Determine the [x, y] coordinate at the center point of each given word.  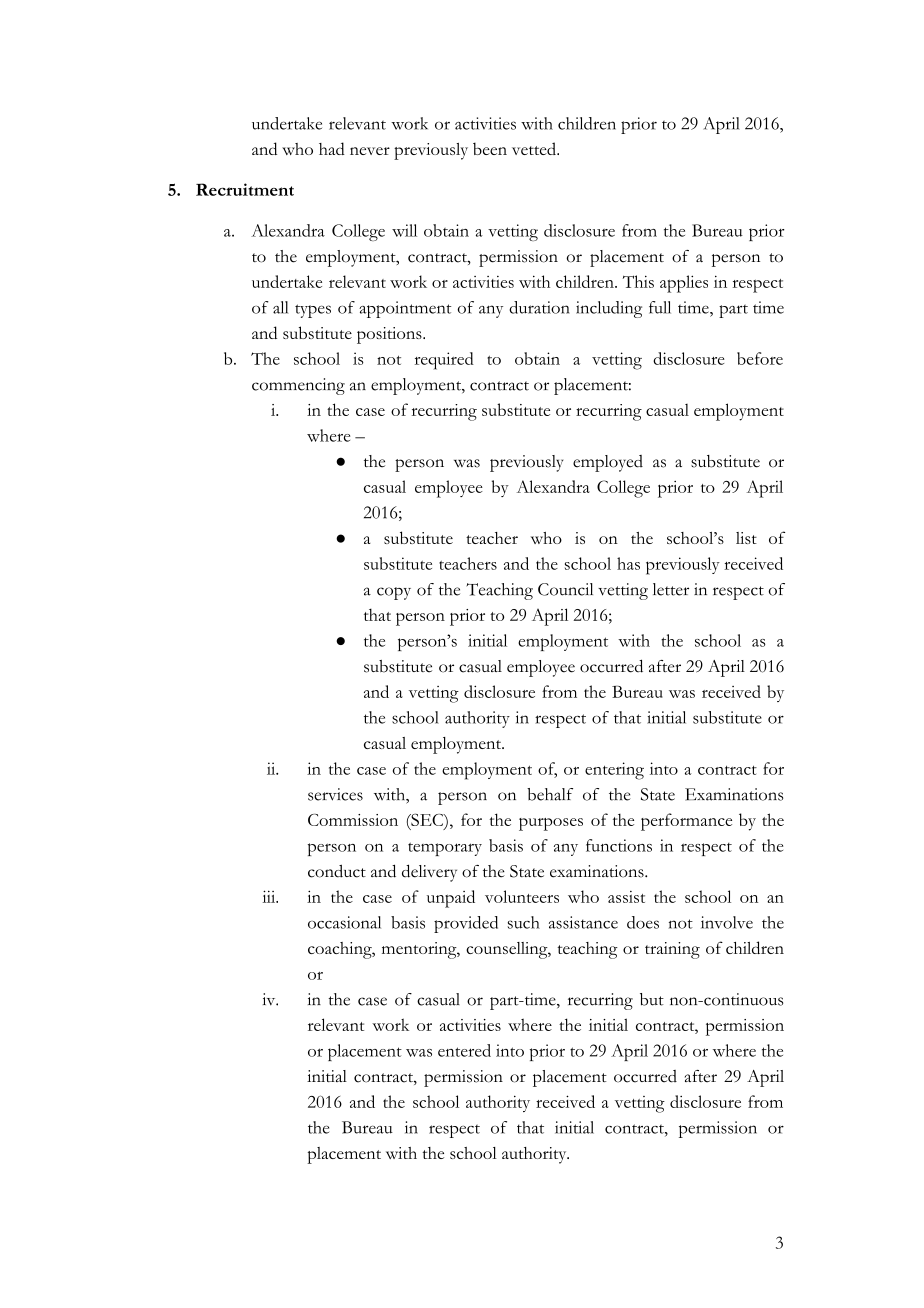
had [332, 148]
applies [684, 284]
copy [394, 593]
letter [671, 589]
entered [464, 1050]
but [652, 999]
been [490, 148]
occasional [344, 922]
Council [565, 589]
